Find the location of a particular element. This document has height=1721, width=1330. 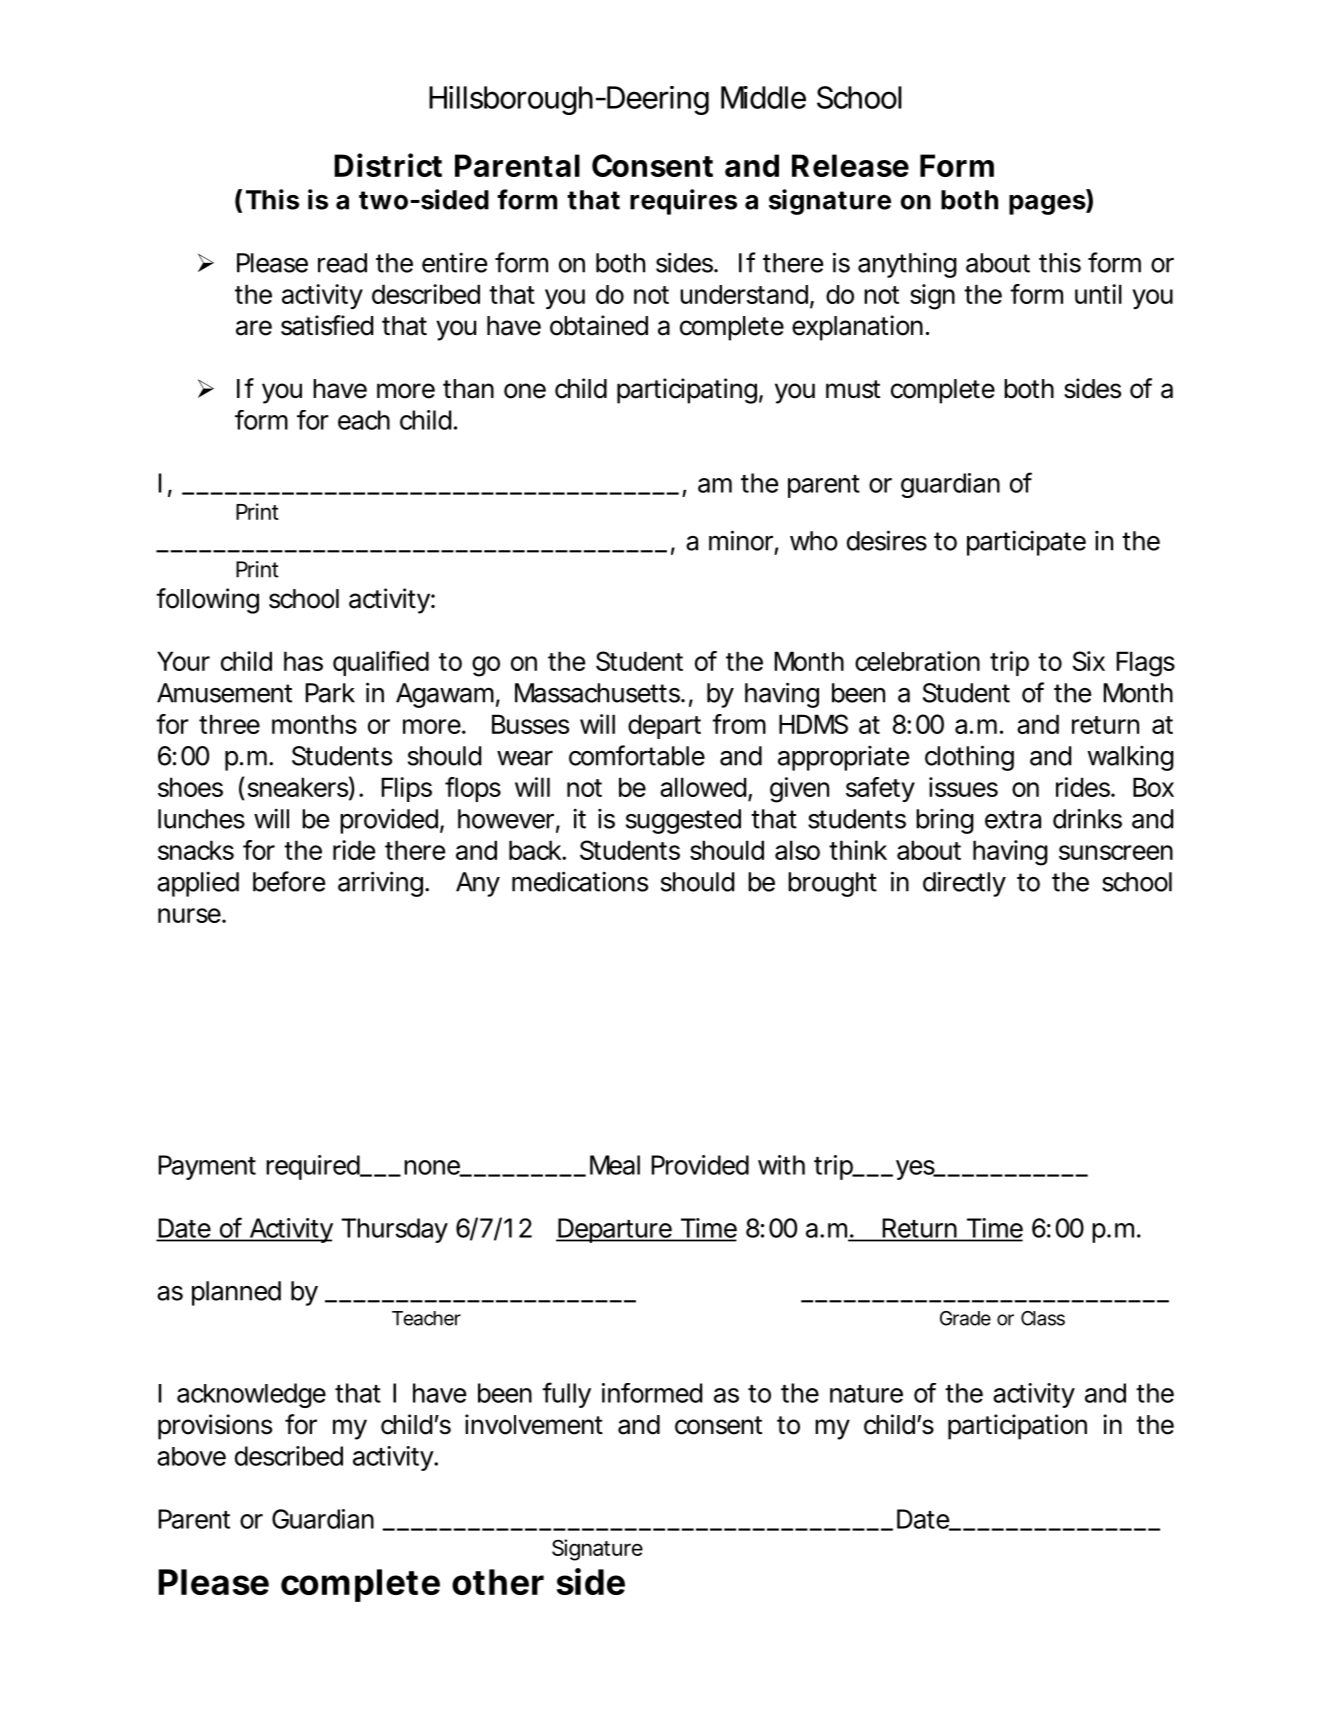

participation is located at coordinates (1017, 1427).
